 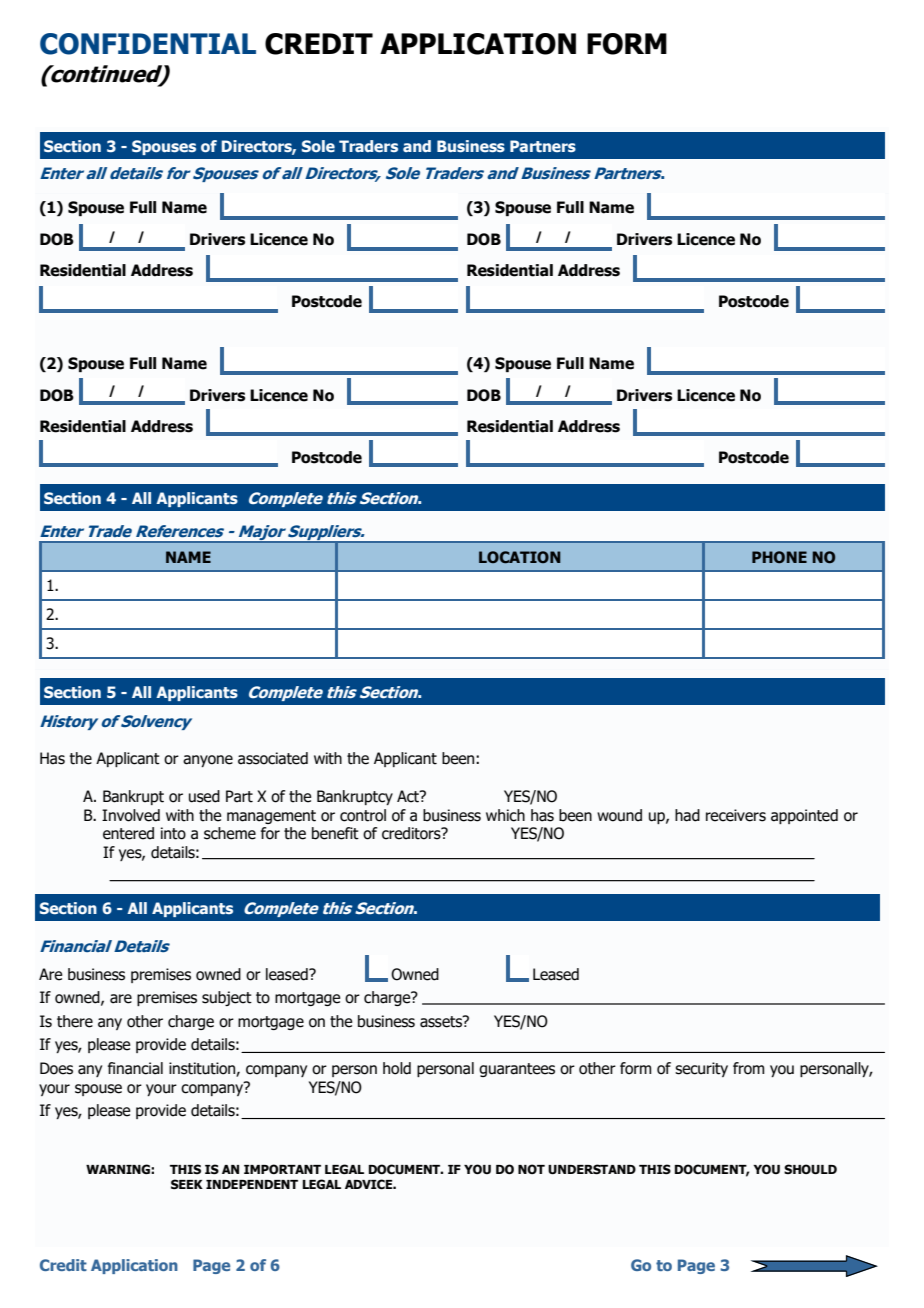 I want to click on Involved, so click(x=131, y=815).
